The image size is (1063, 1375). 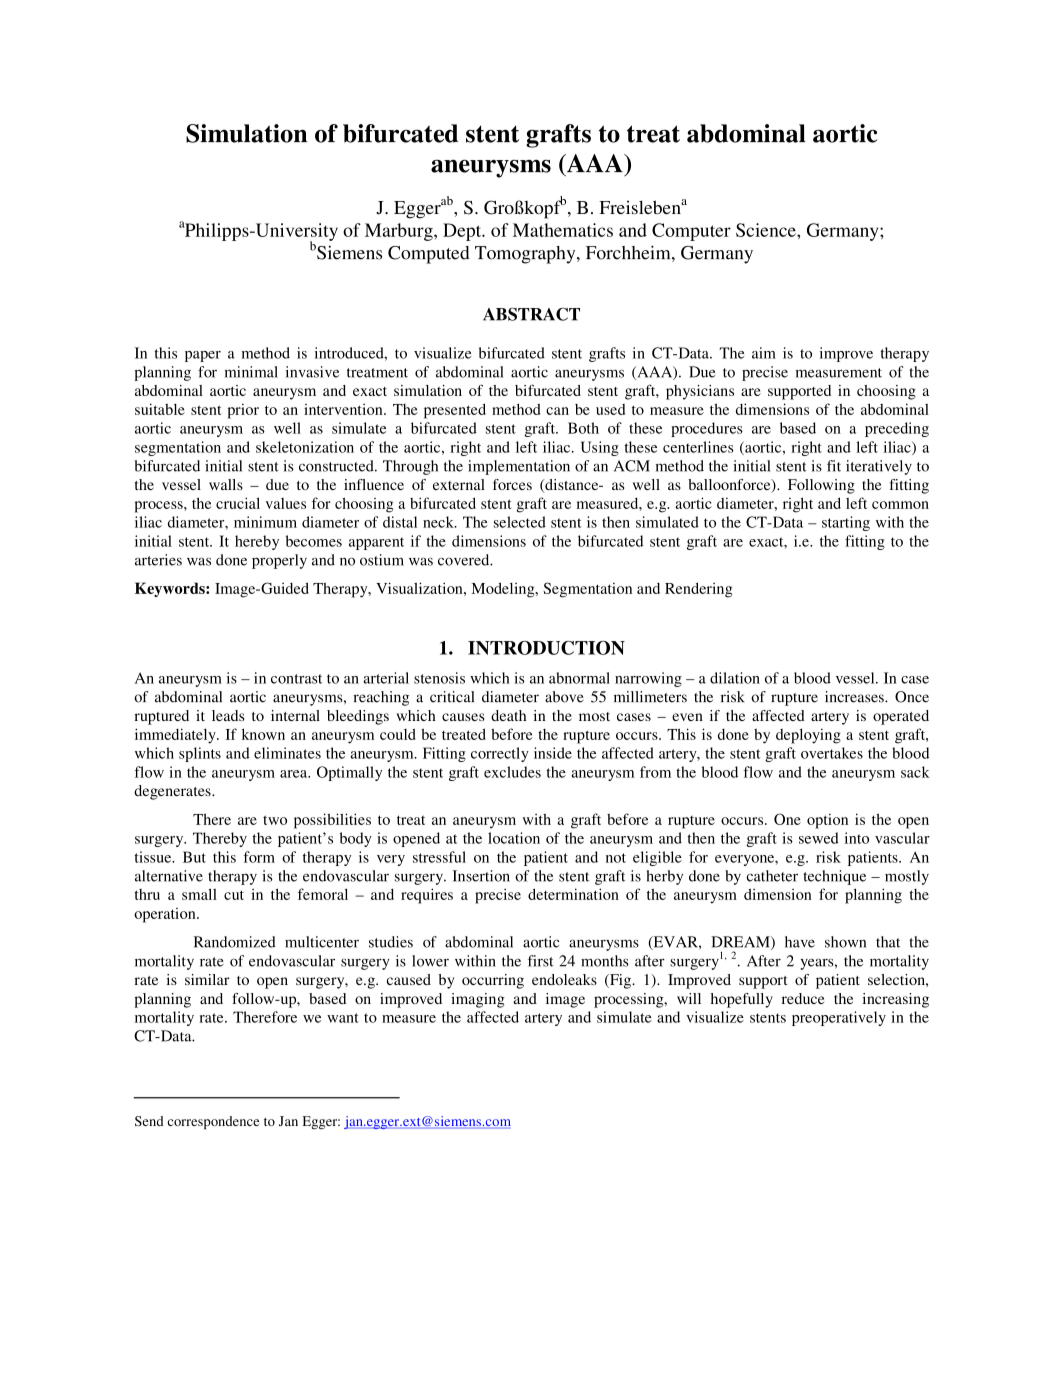 What do you see at coordinates (564, 697) in the screenshot?
I see `above` at bounding box center [564, 697].
